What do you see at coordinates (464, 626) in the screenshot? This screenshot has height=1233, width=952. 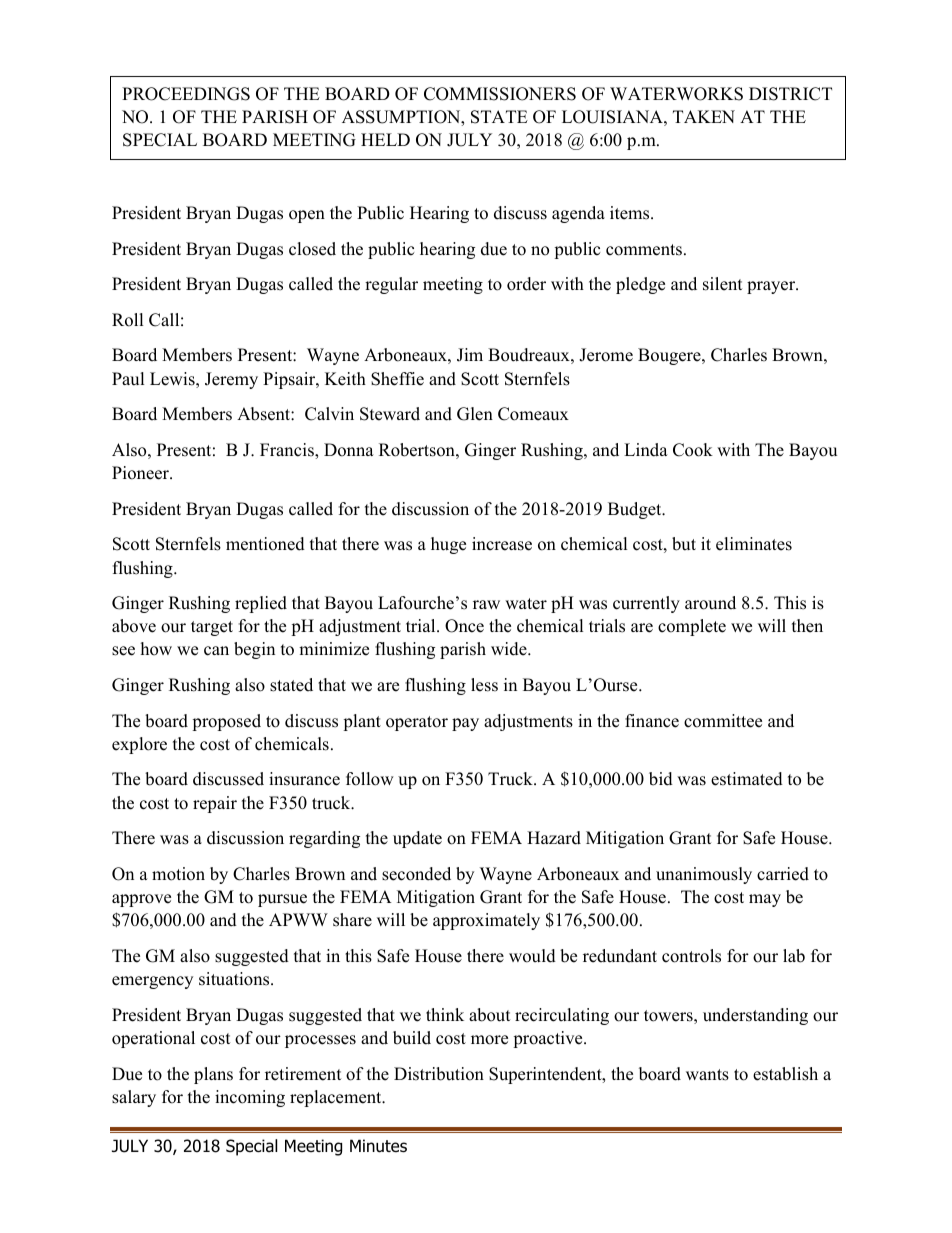 I see `Once` at bounding box center [464, 626].
